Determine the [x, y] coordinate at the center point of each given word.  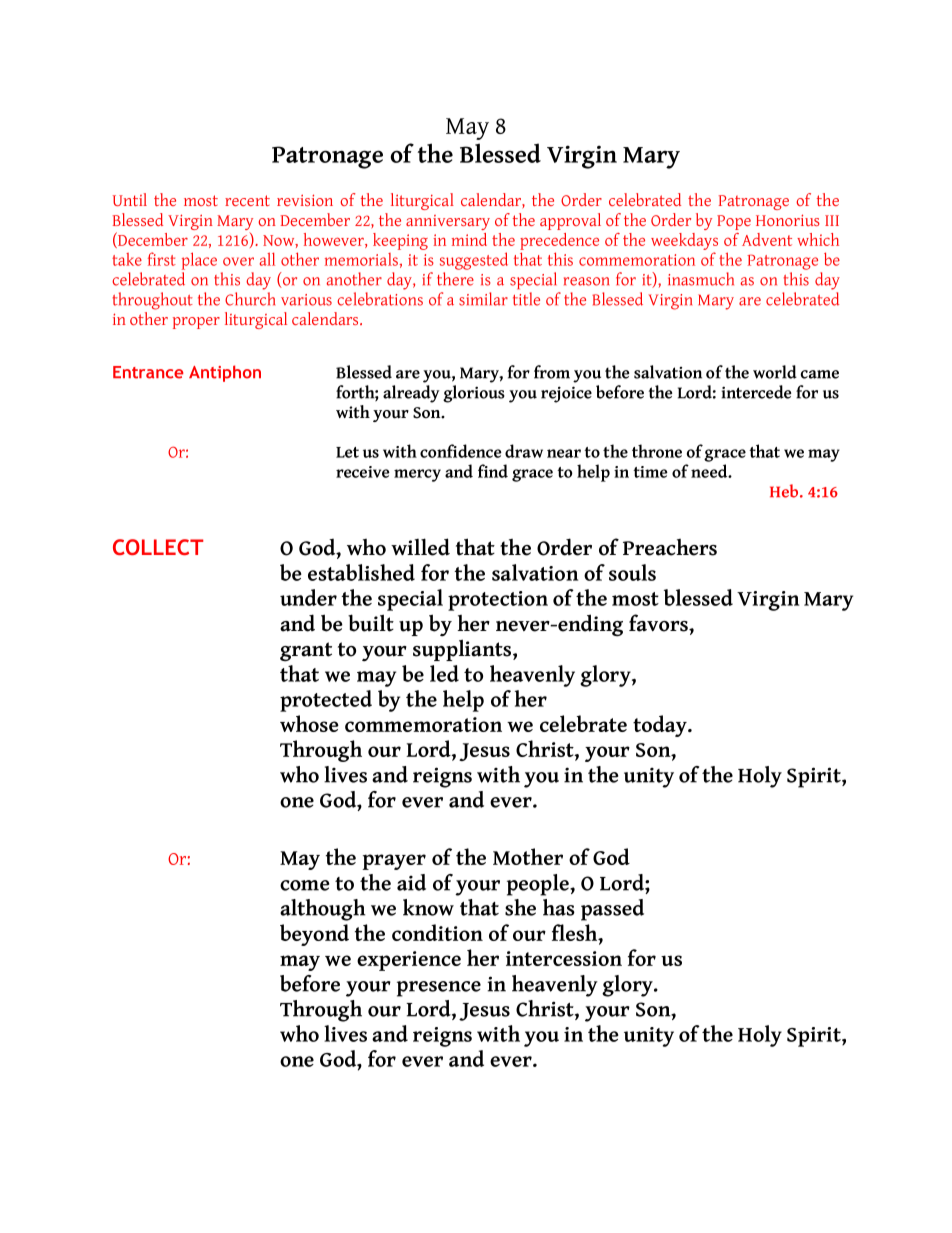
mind [469, 239]
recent [247, 200]
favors [659, 623]
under [308, 597]
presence [439, 989]
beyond [314, 935]
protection [498, 601]
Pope [734, 222]
